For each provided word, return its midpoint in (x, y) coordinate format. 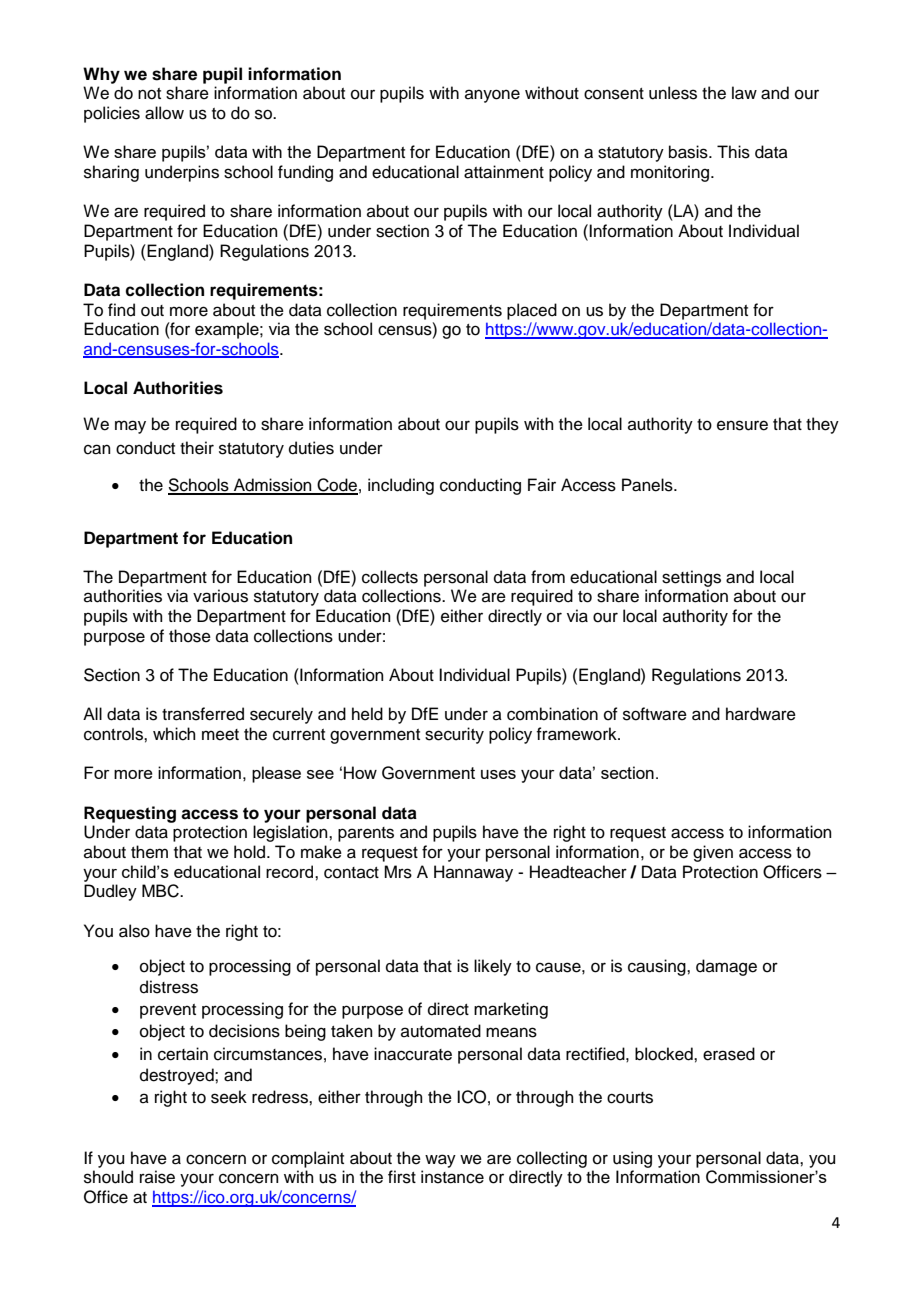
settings (691, 578)
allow (164, 113)
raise (157, 1177)
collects (390, 577)
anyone (492, 96)
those (190, 636)
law (744, 93)
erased (729, 1054)
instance (452, 1177)
